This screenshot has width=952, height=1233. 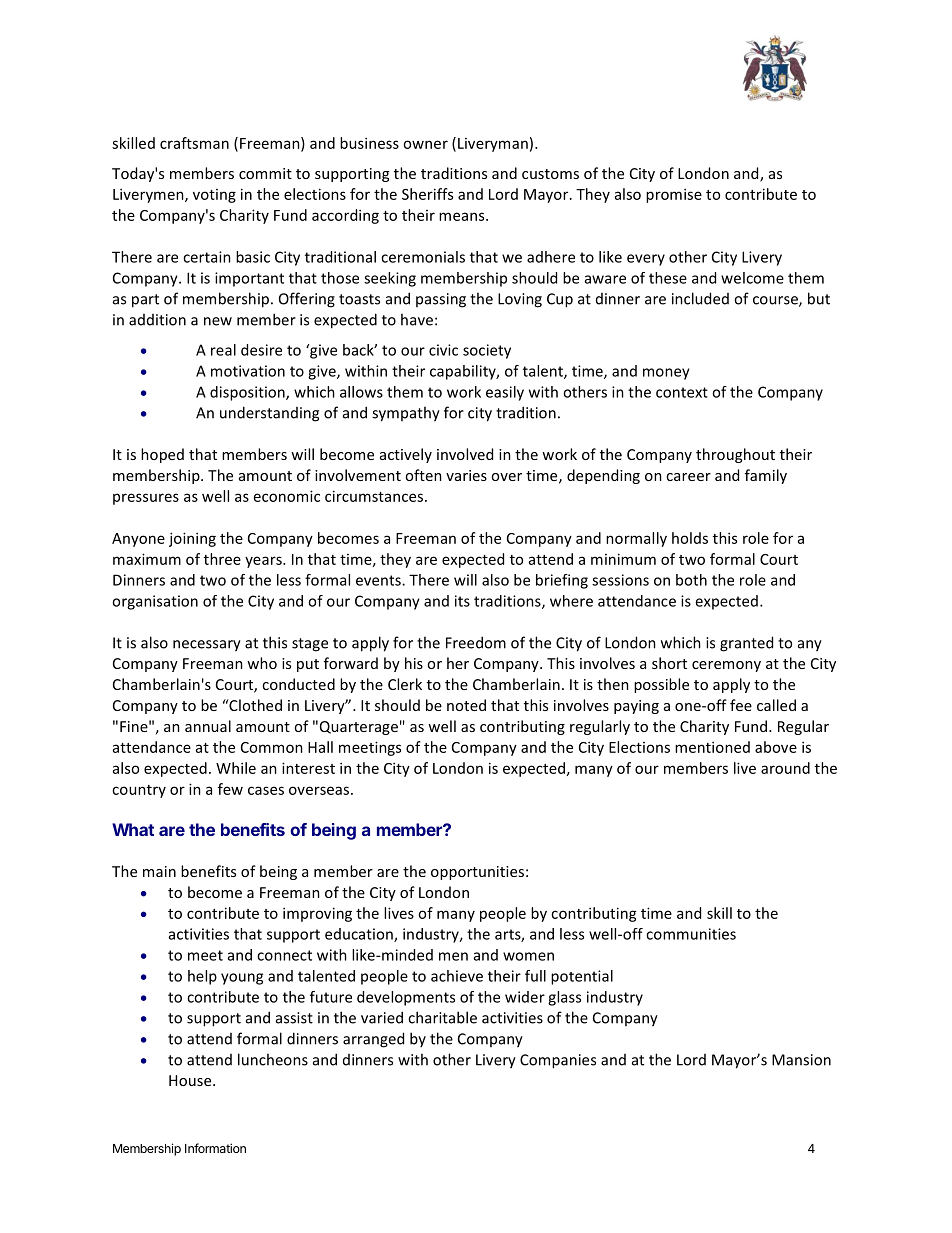 What do you see at coordinates (427, 194) in the screenshot?
I see `Sheriffs` at bounding box center [427, 194].
